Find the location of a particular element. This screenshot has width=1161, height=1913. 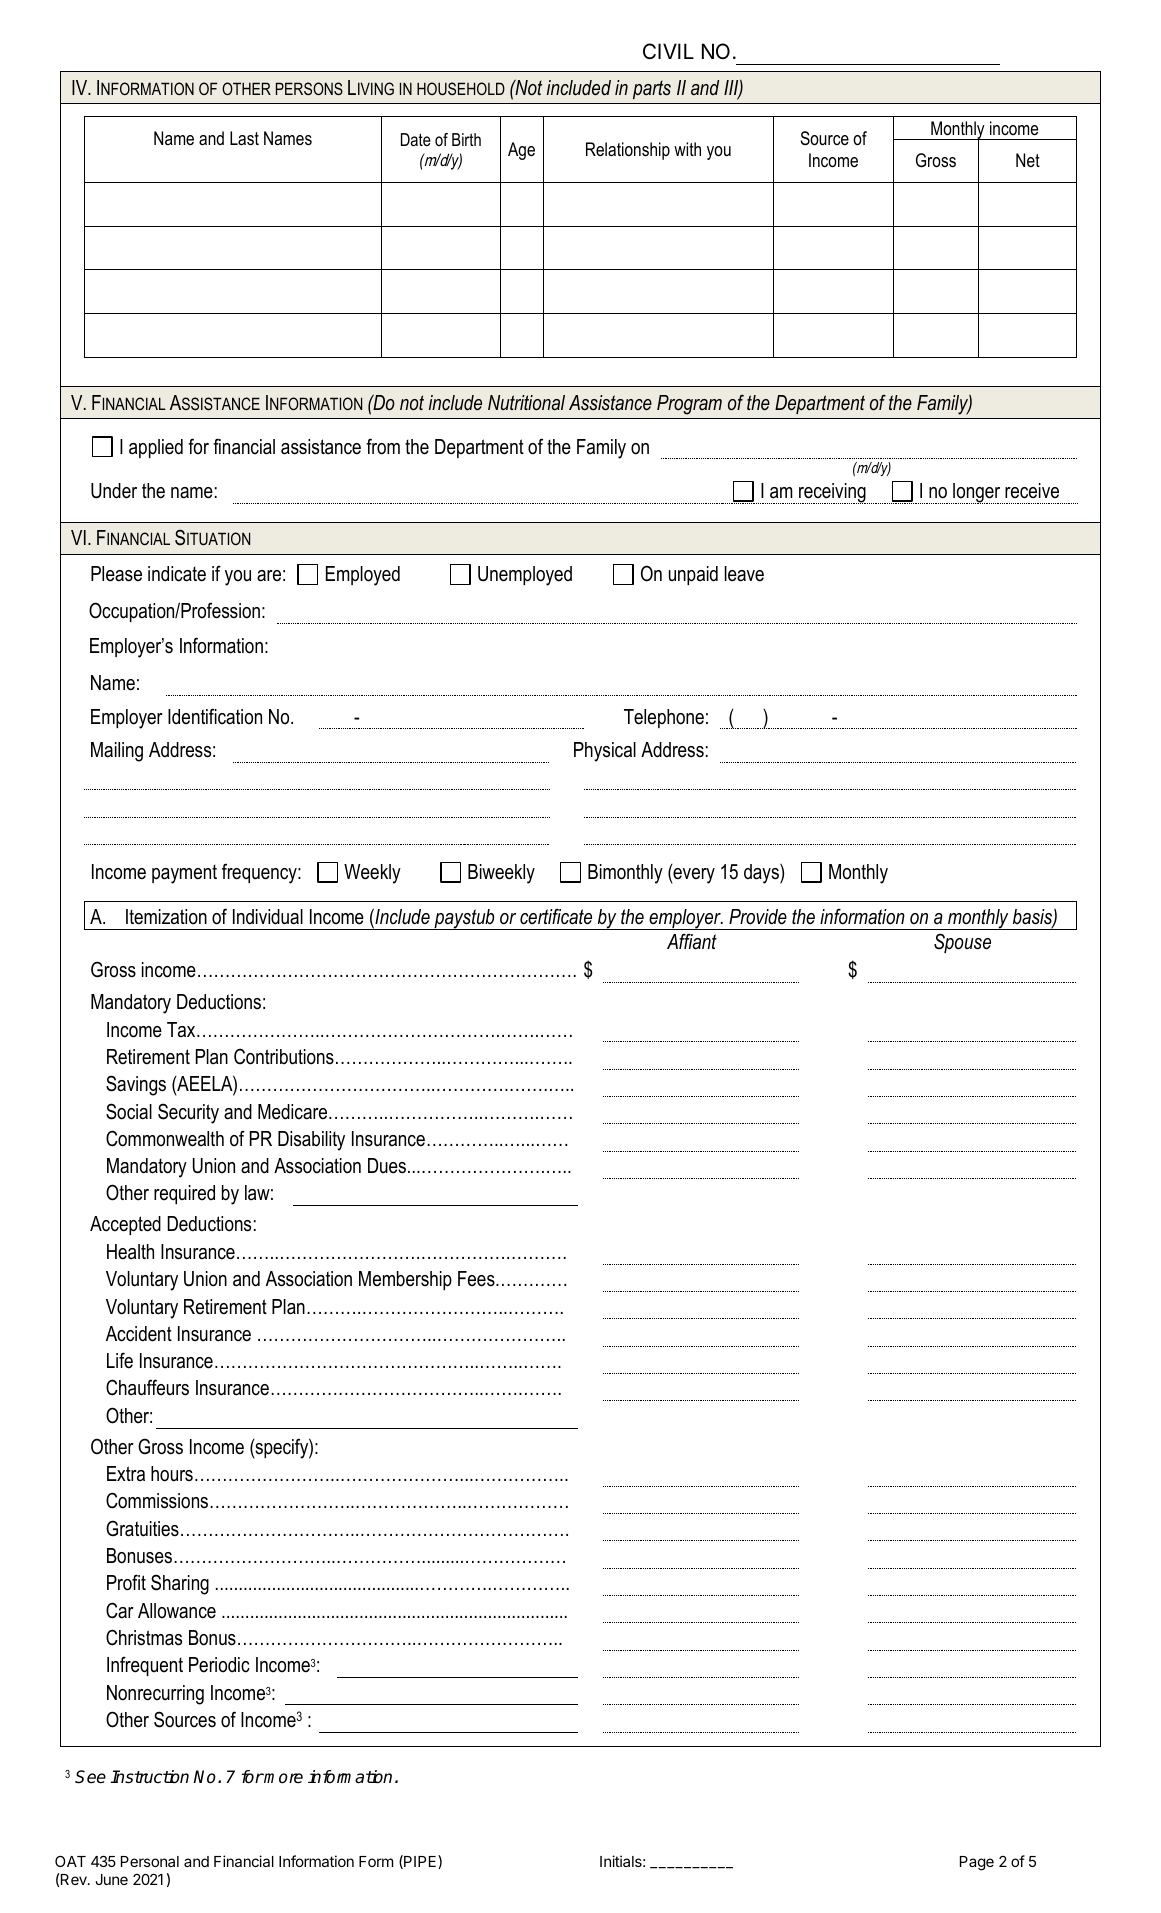

Page is located at coordinates (977, 1863).
